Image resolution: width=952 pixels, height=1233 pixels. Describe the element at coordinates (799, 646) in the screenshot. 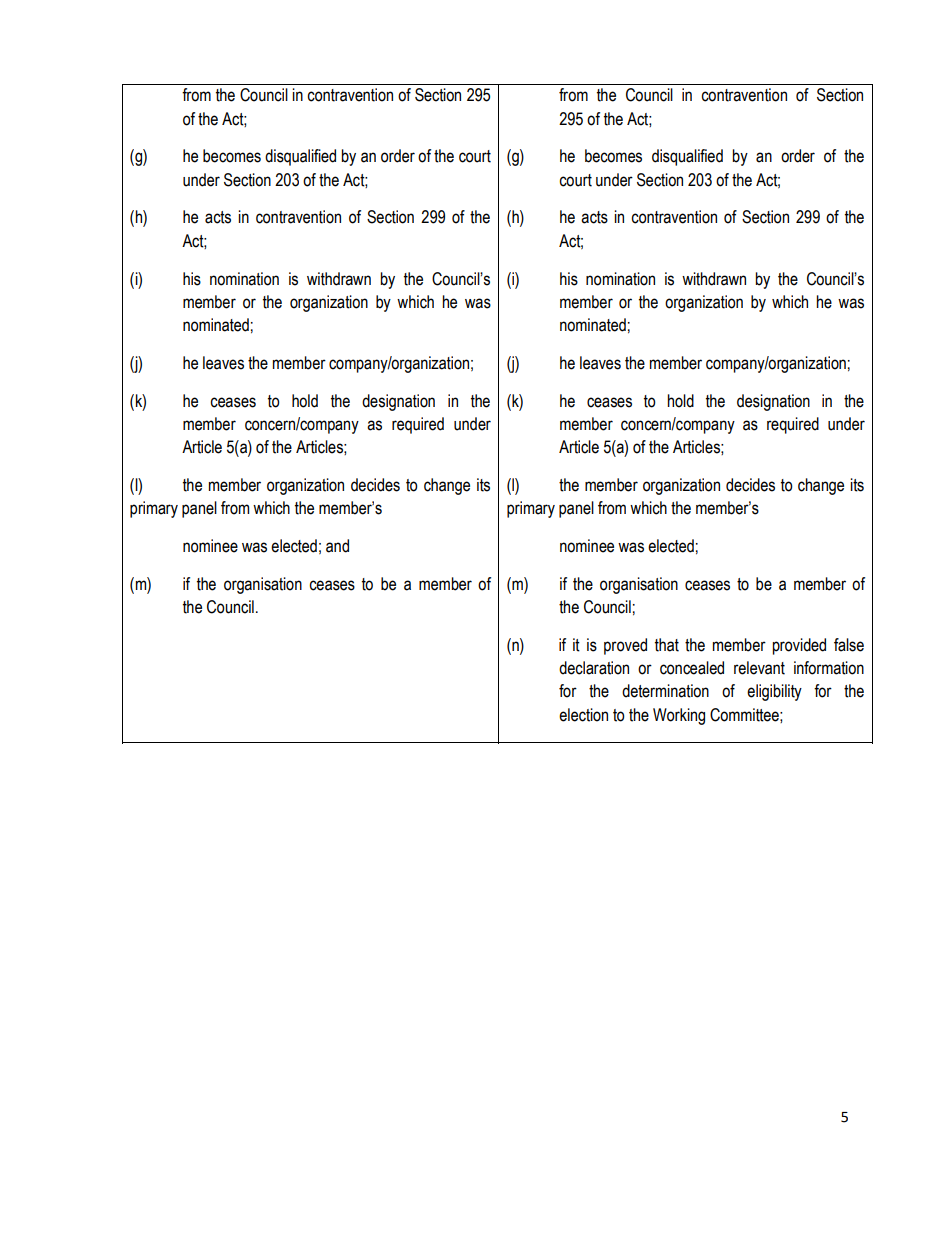

I see `provided` at that location.
